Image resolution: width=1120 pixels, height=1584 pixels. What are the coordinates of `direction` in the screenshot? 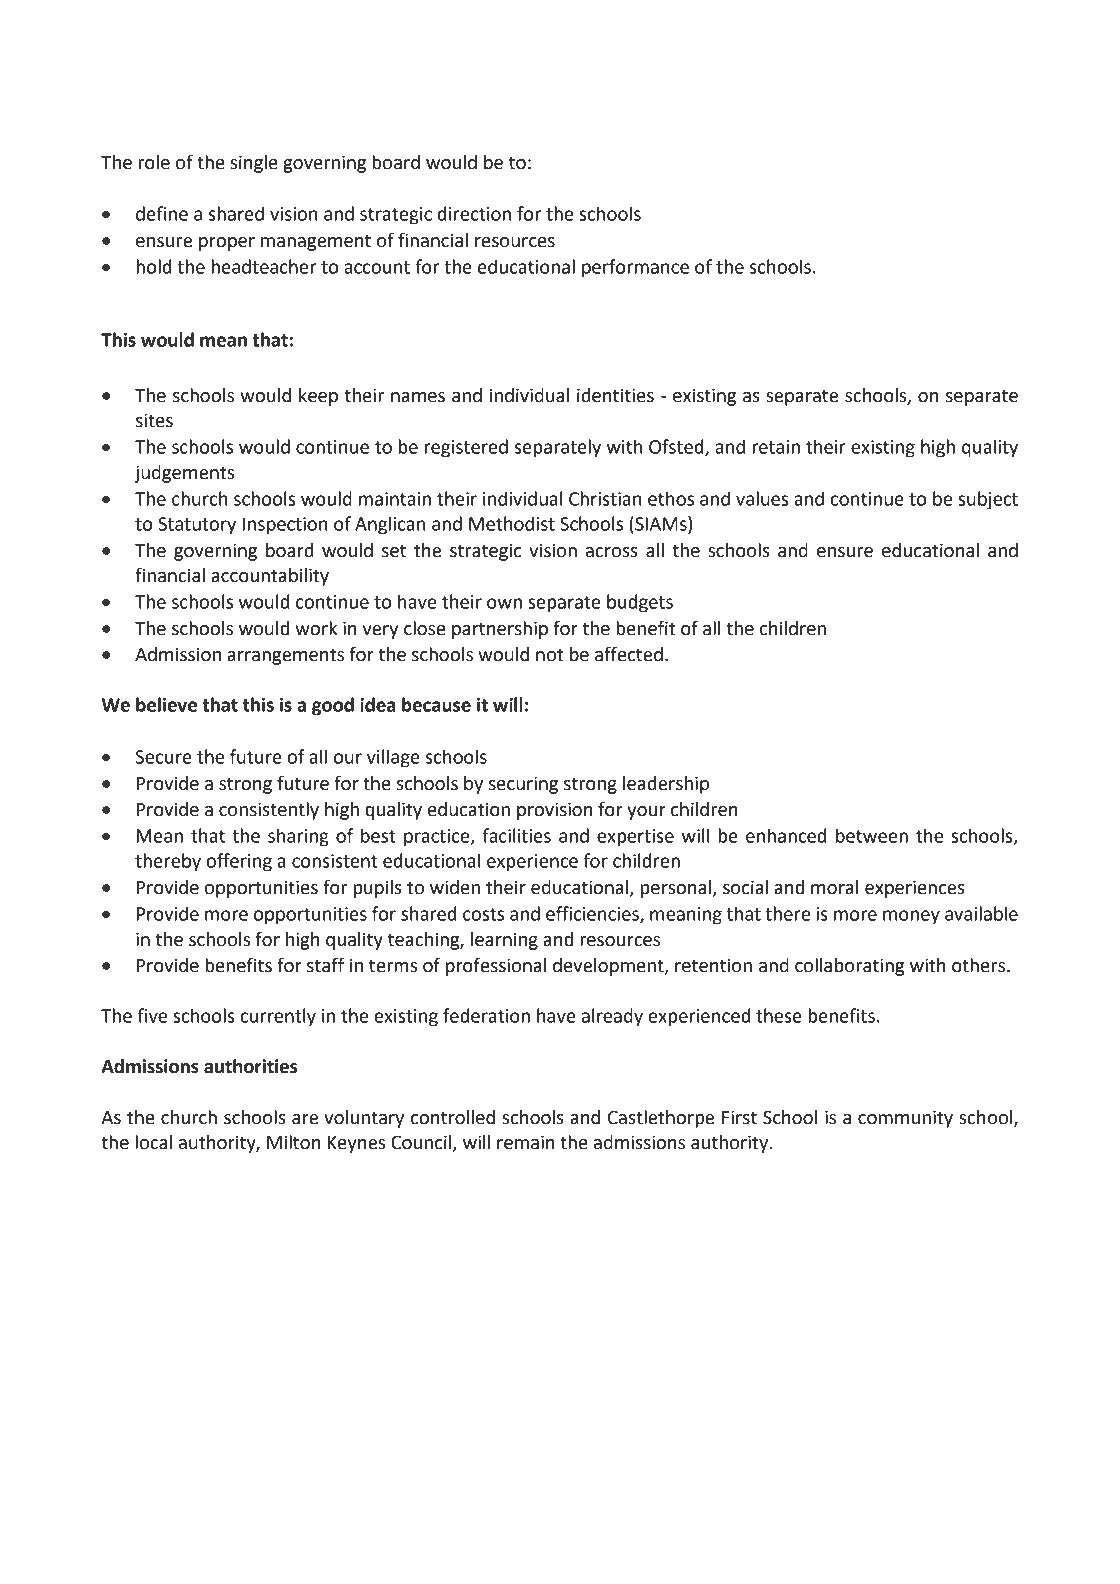 It's located at (474, 213).
